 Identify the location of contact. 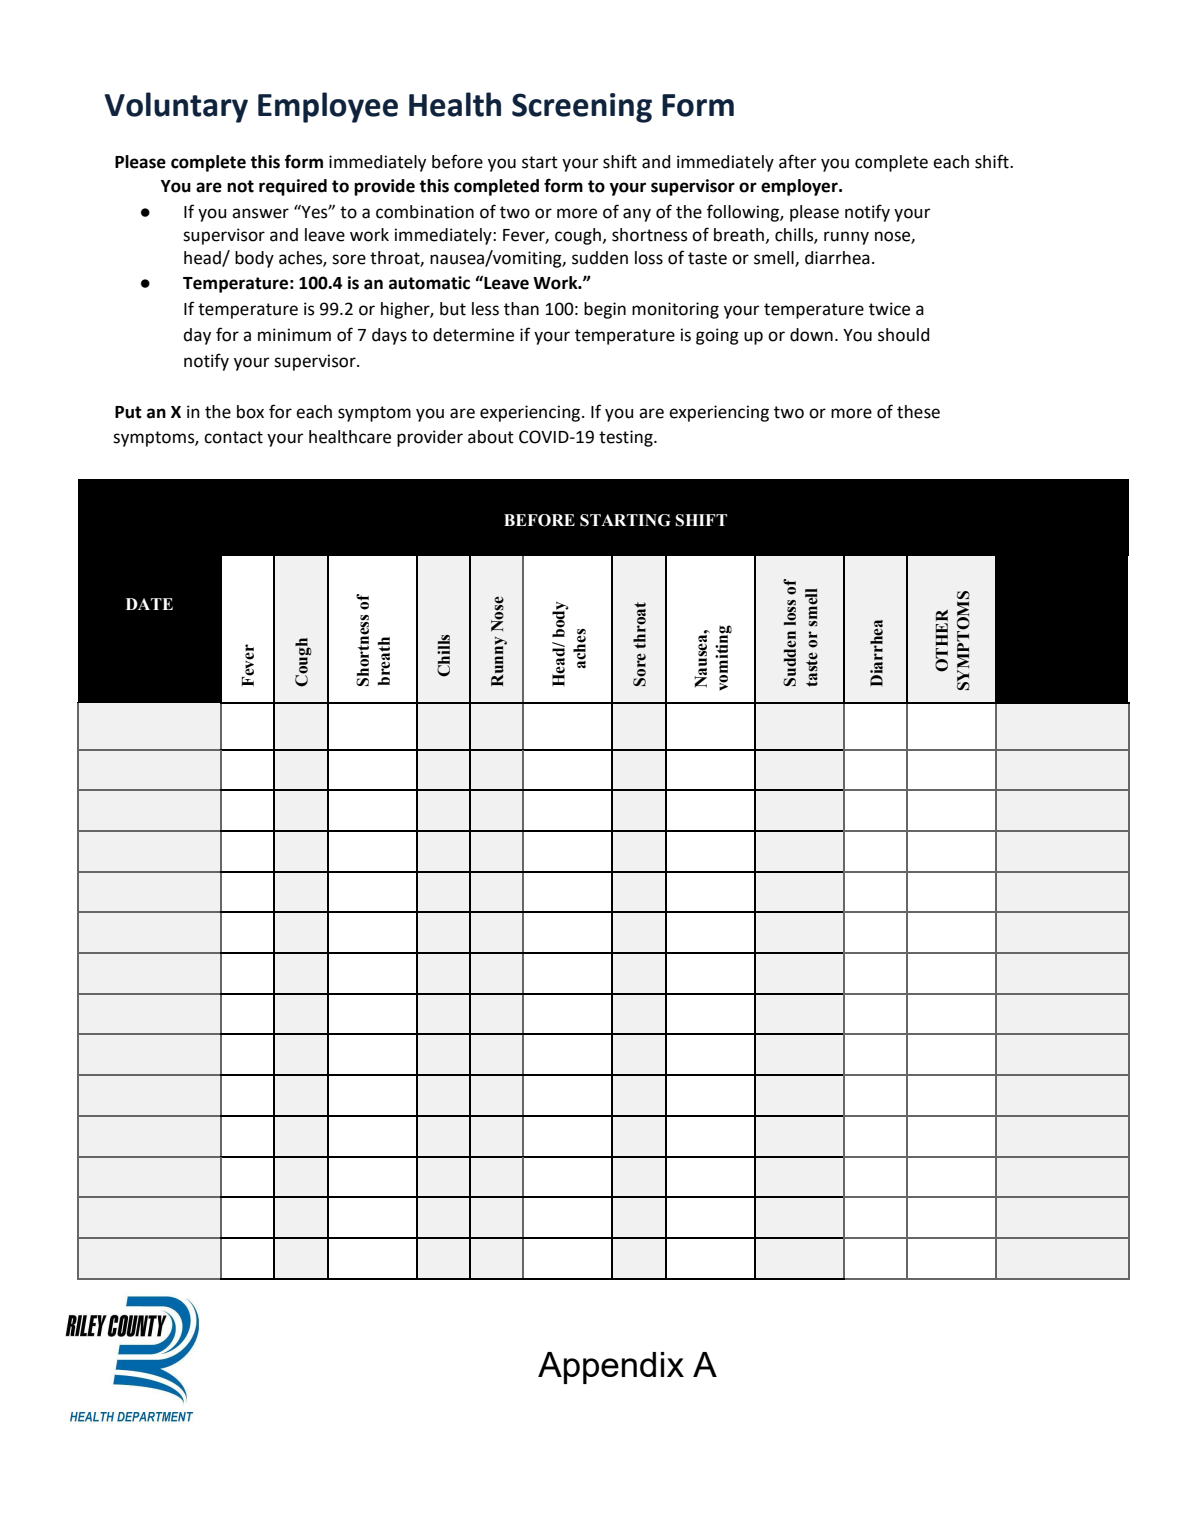
(233, 437).
